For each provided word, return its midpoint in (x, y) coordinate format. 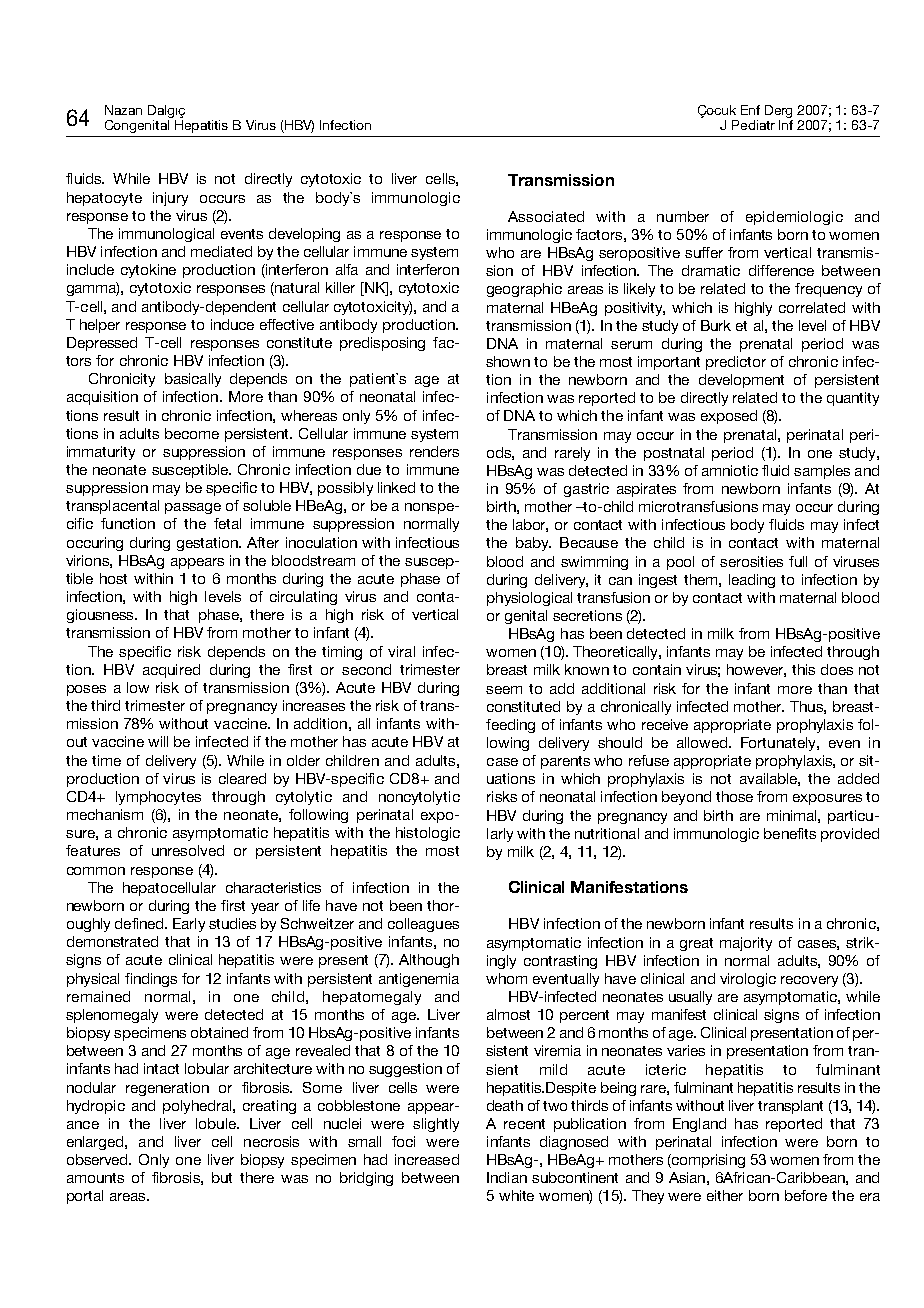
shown (508, 361)
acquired (171, 671)
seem (504, 690)
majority (746, 944)
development (741, 381)
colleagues (423, 925)
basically (193, 380)
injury (170, 199)
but (222, 1177)
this (803, 669)
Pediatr (753, 125)
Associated (546, 216)
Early (189, 925)
